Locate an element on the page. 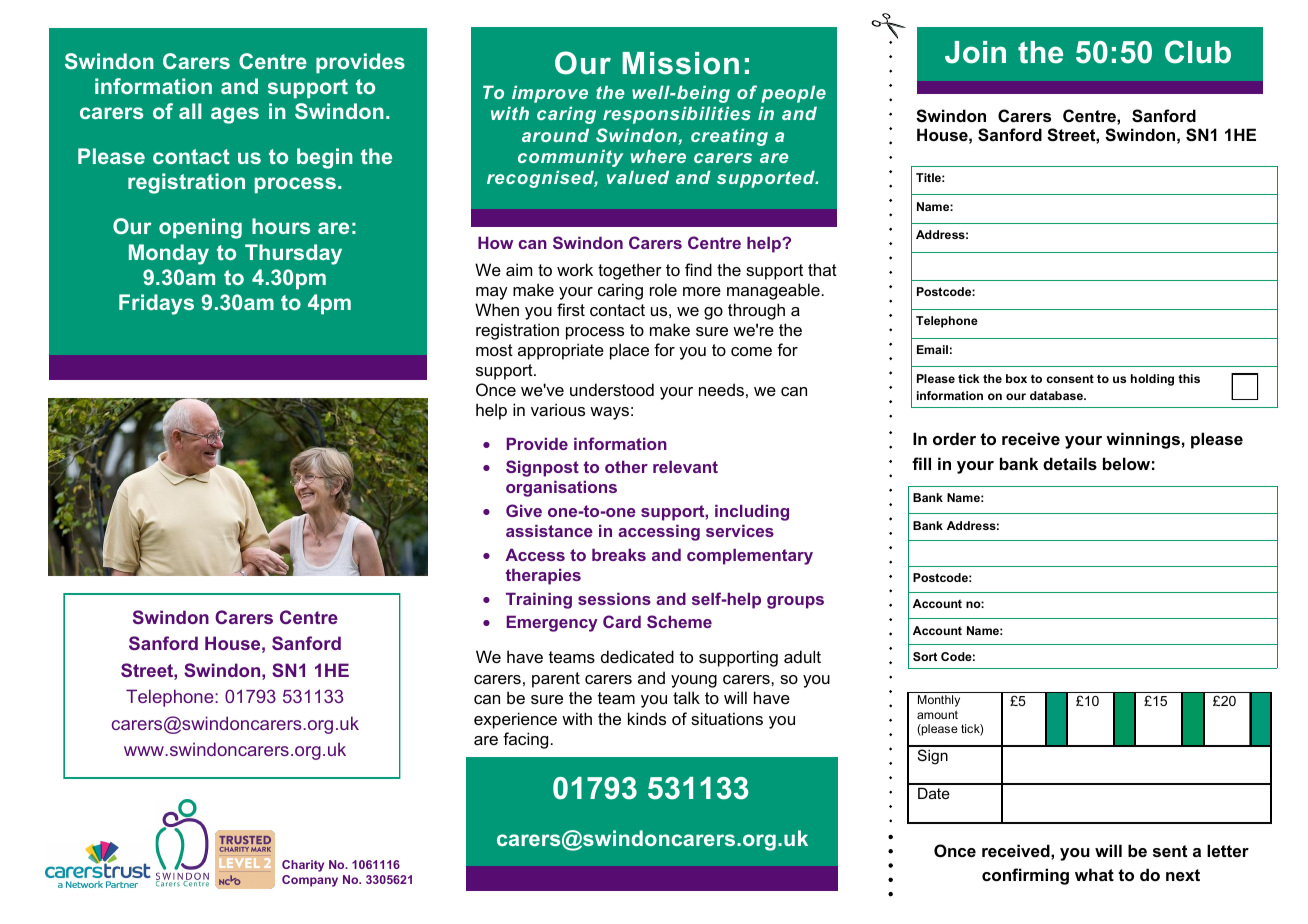 This document has height=924, width=1308. Charity is located at coordinates (303, 866).
